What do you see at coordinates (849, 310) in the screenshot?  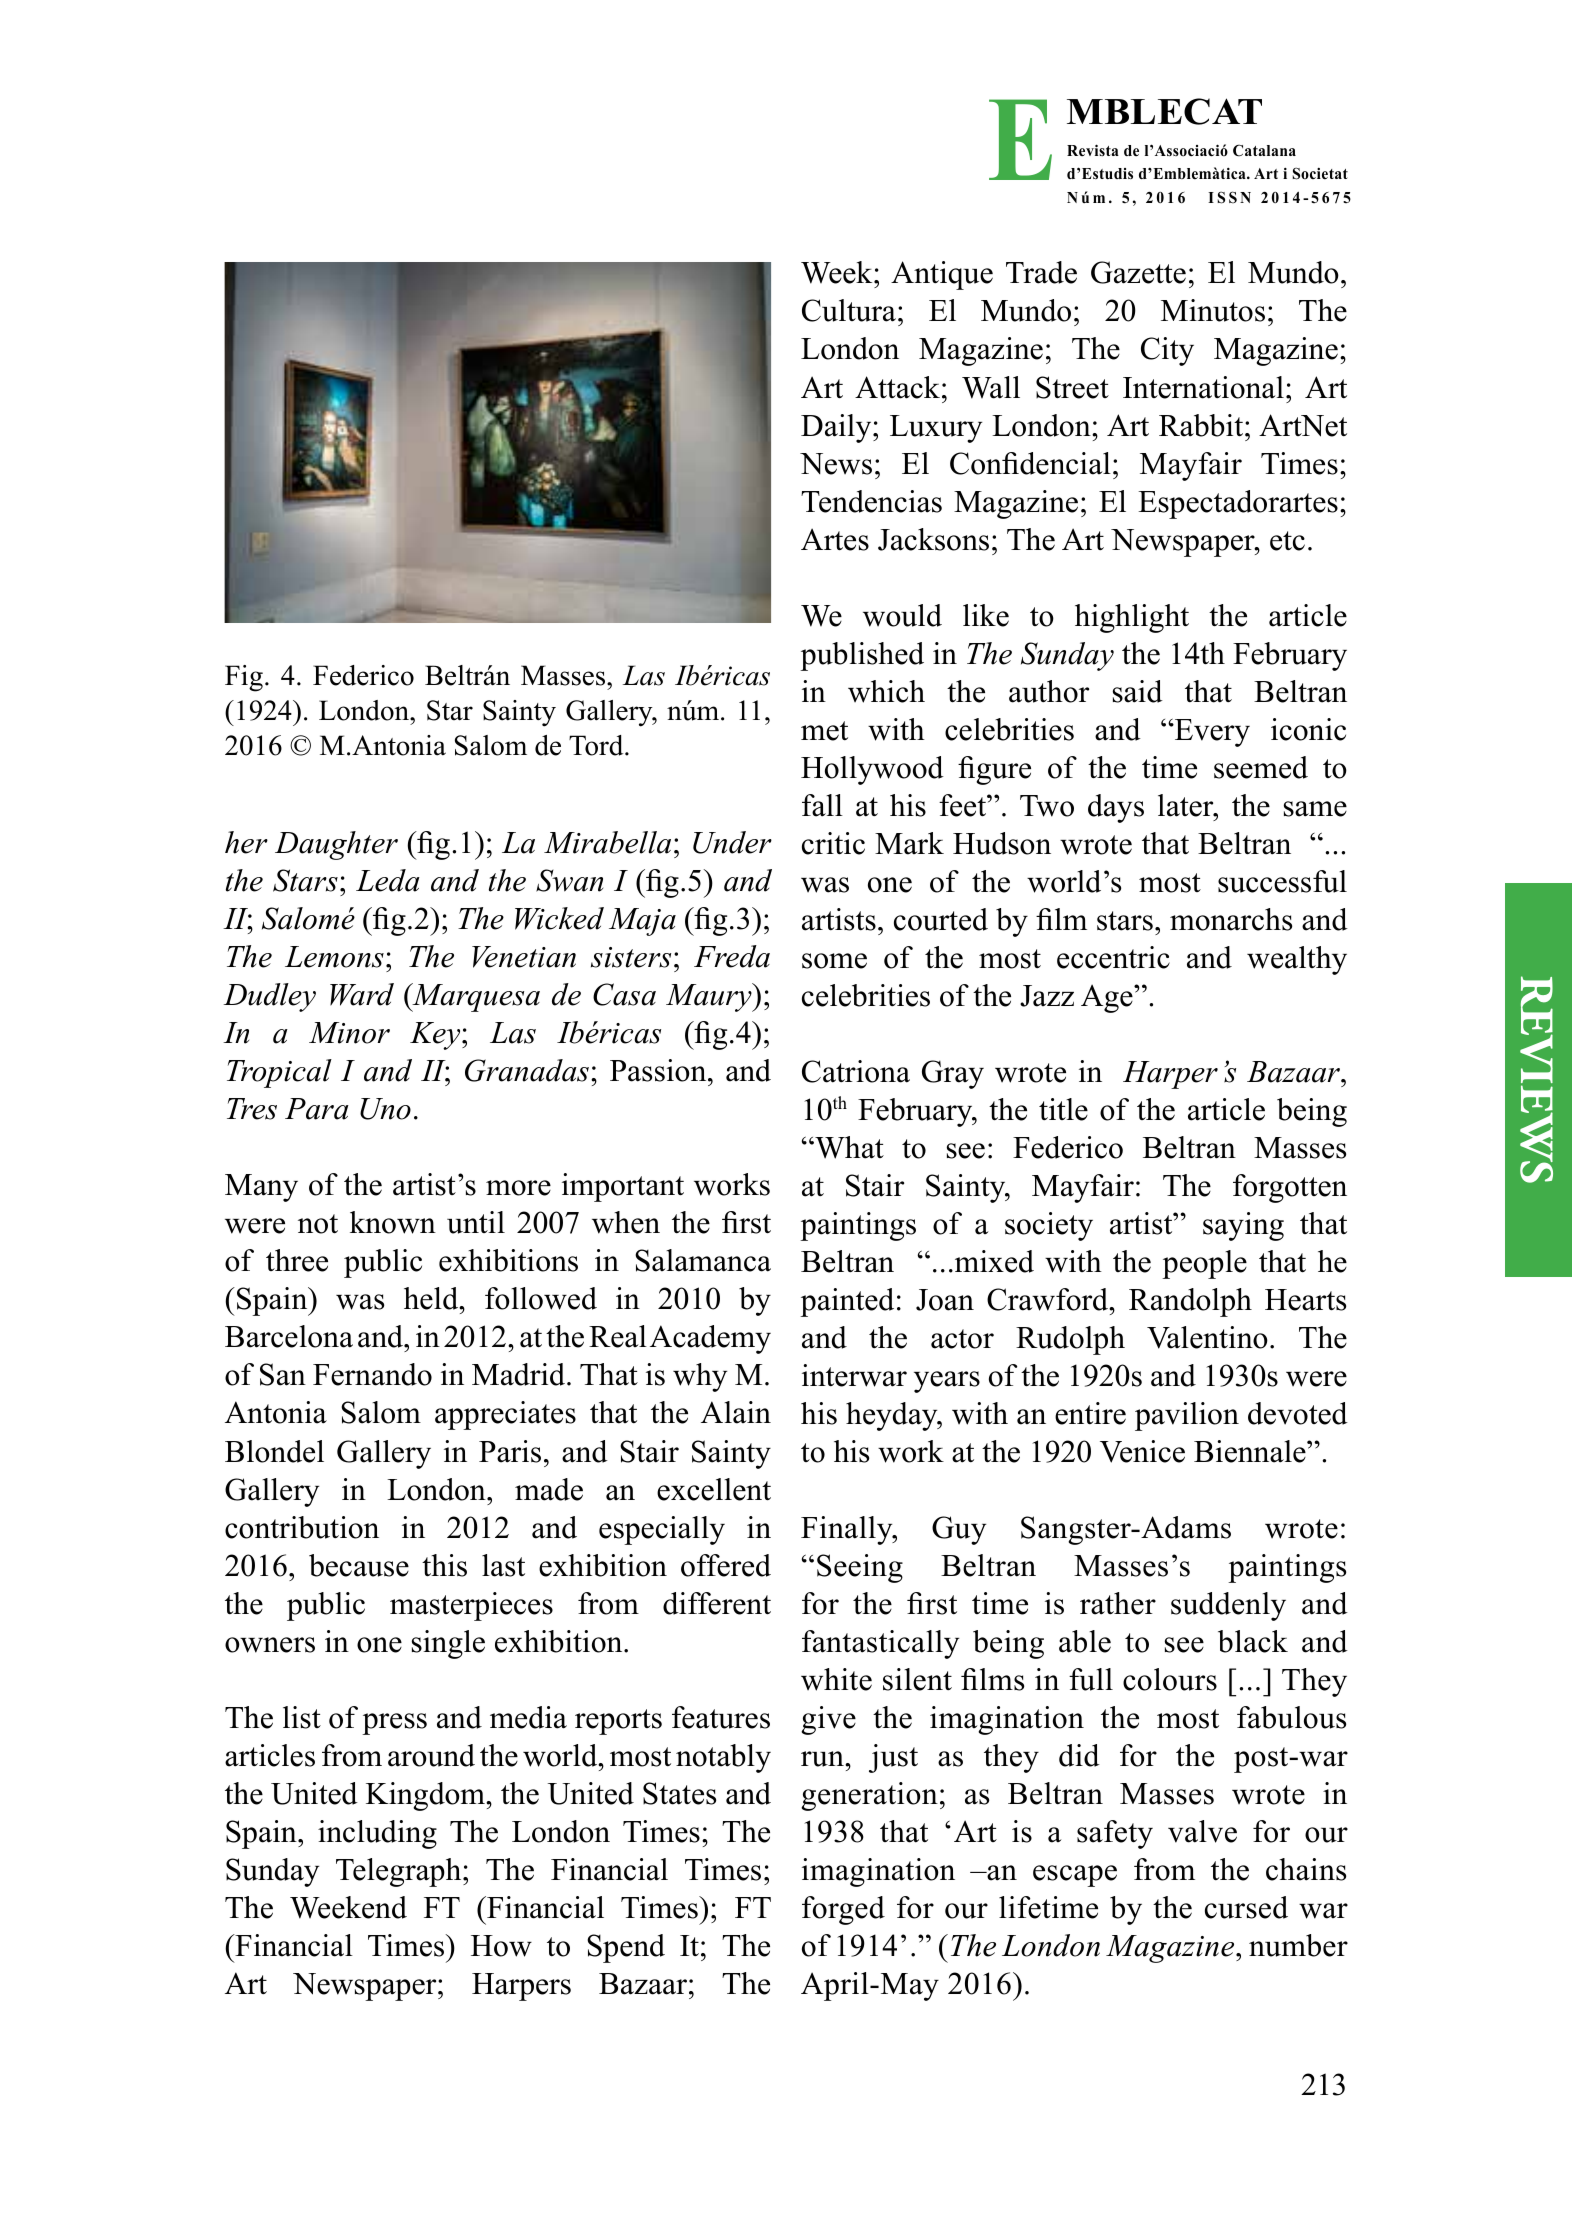 I see `Cultura` at bounding box center [849, 310].
